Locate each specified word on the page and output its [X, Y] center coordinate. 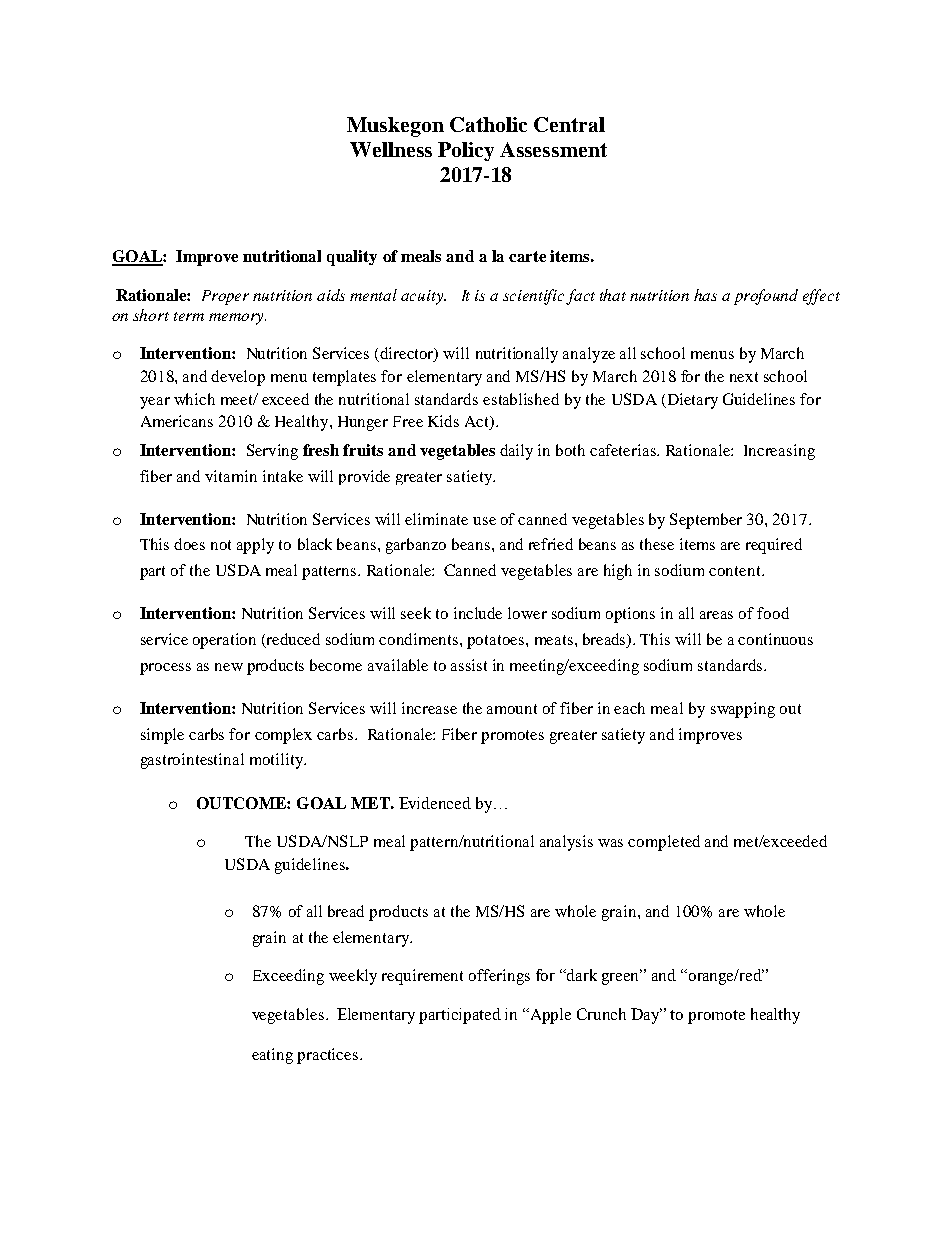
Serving [272, 452]
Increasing [779, 452]
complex [283, 736]
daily [516, 452]
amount [512, 709]
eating [272, 1056]
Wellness [391, 149]
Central [569, 124]
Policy [466, 151]
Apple [549, 1016]
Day [646, 1016]
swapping [743, 710]
